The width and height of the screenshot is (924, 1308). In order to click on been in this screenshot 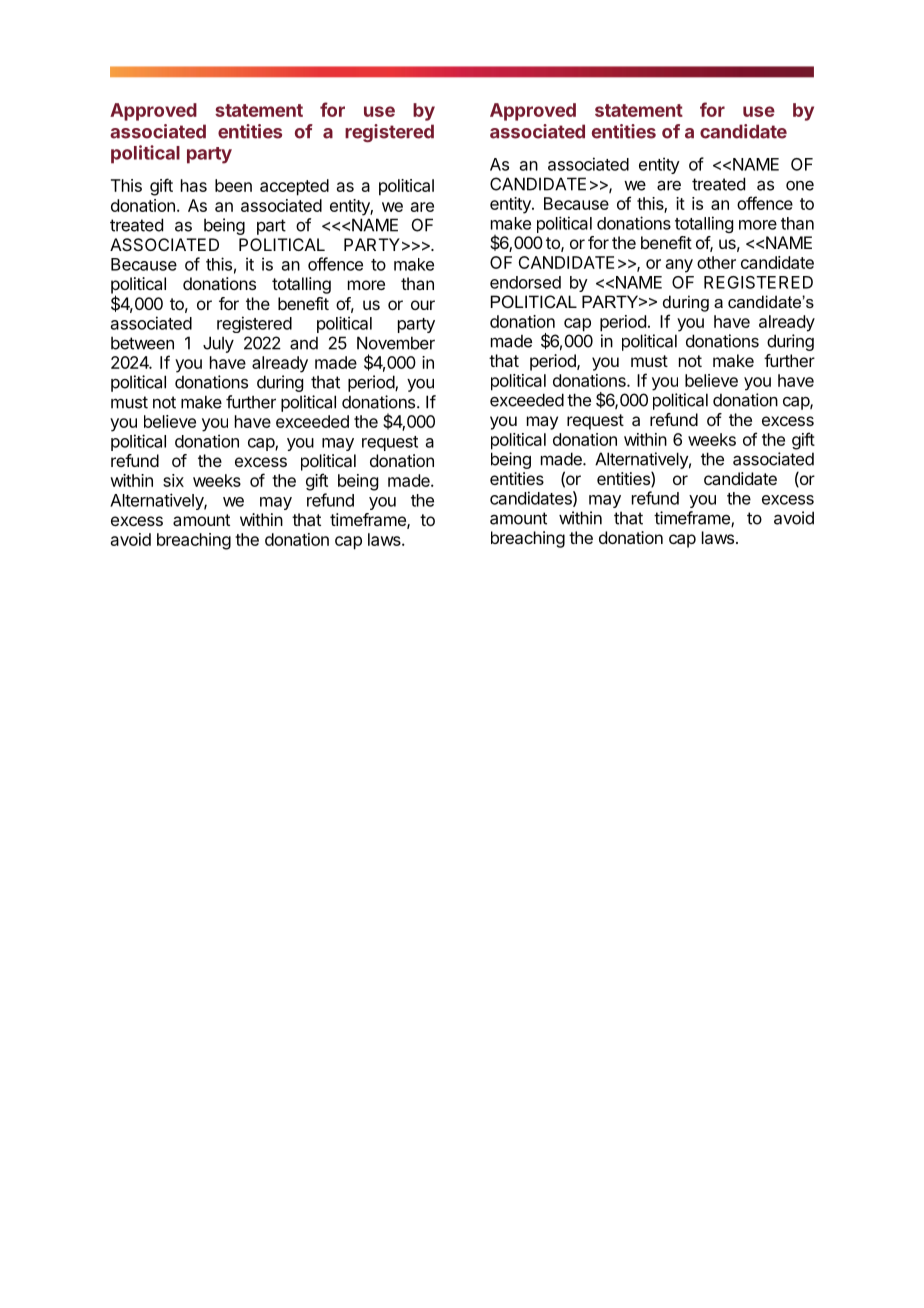, I will do `click(233, 185)`.
